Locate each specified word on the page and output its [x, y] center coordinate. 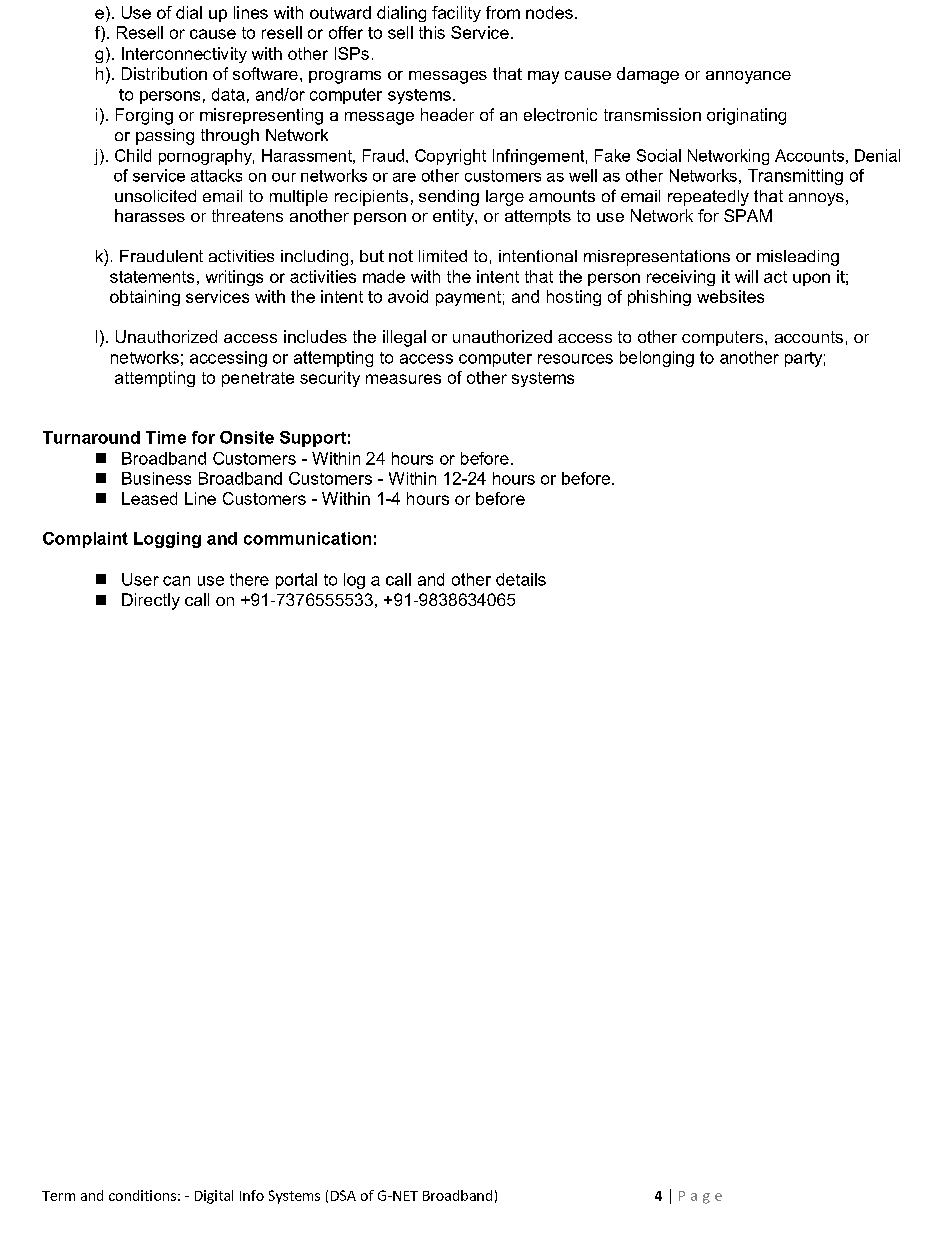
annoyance [748, 77]
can [176, 581]
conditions [142, 1195]
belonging [657, 359]
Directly [151, 601]
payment [468, 298]
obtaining [145, 298]
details [521, 579]
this [432, 32]
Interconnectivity [184, 55]
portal [296, 581]
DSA [343, 1195]
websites [730, 296]
